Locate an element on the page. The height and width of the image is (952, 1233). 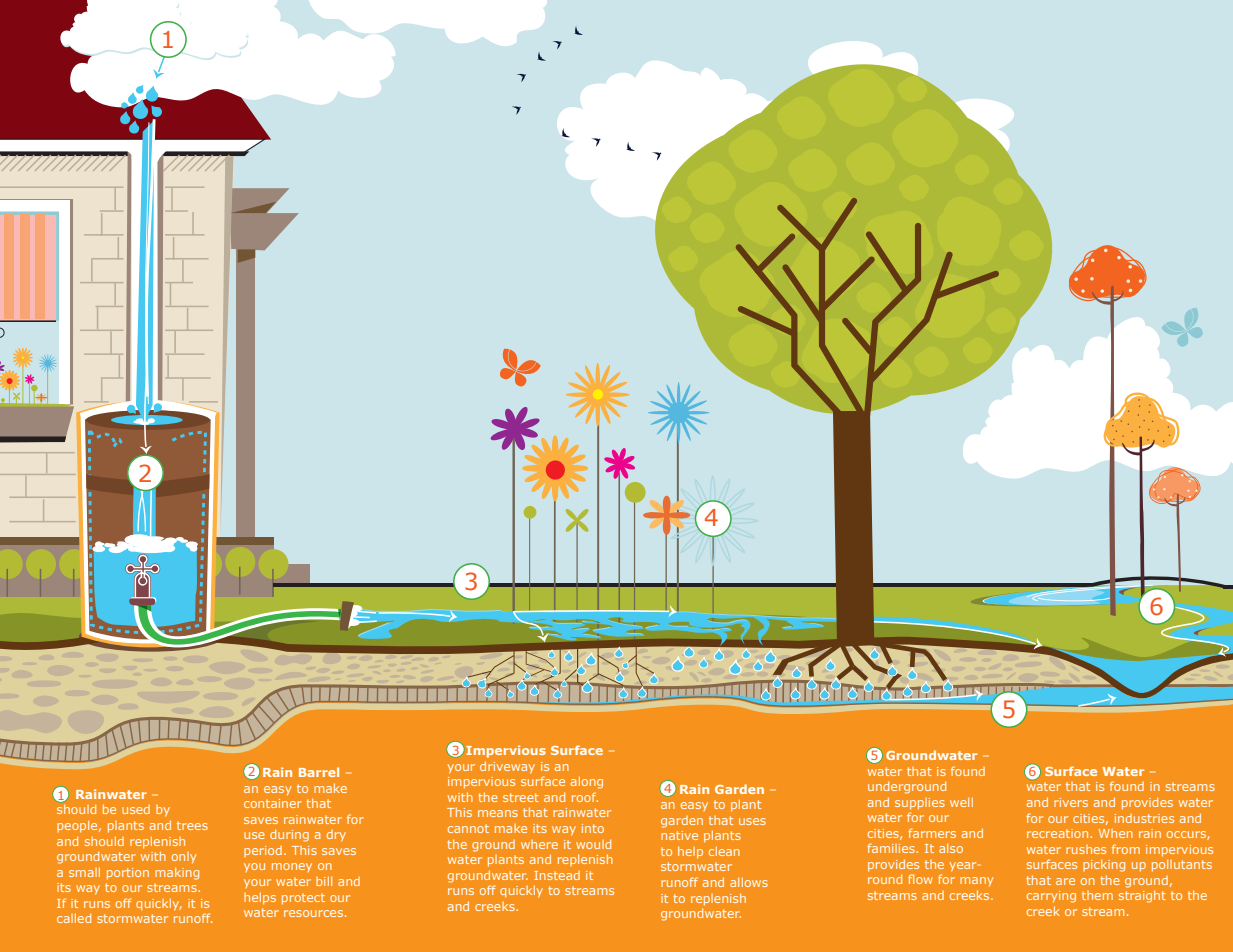
money is located at coordinates (292, 867).
